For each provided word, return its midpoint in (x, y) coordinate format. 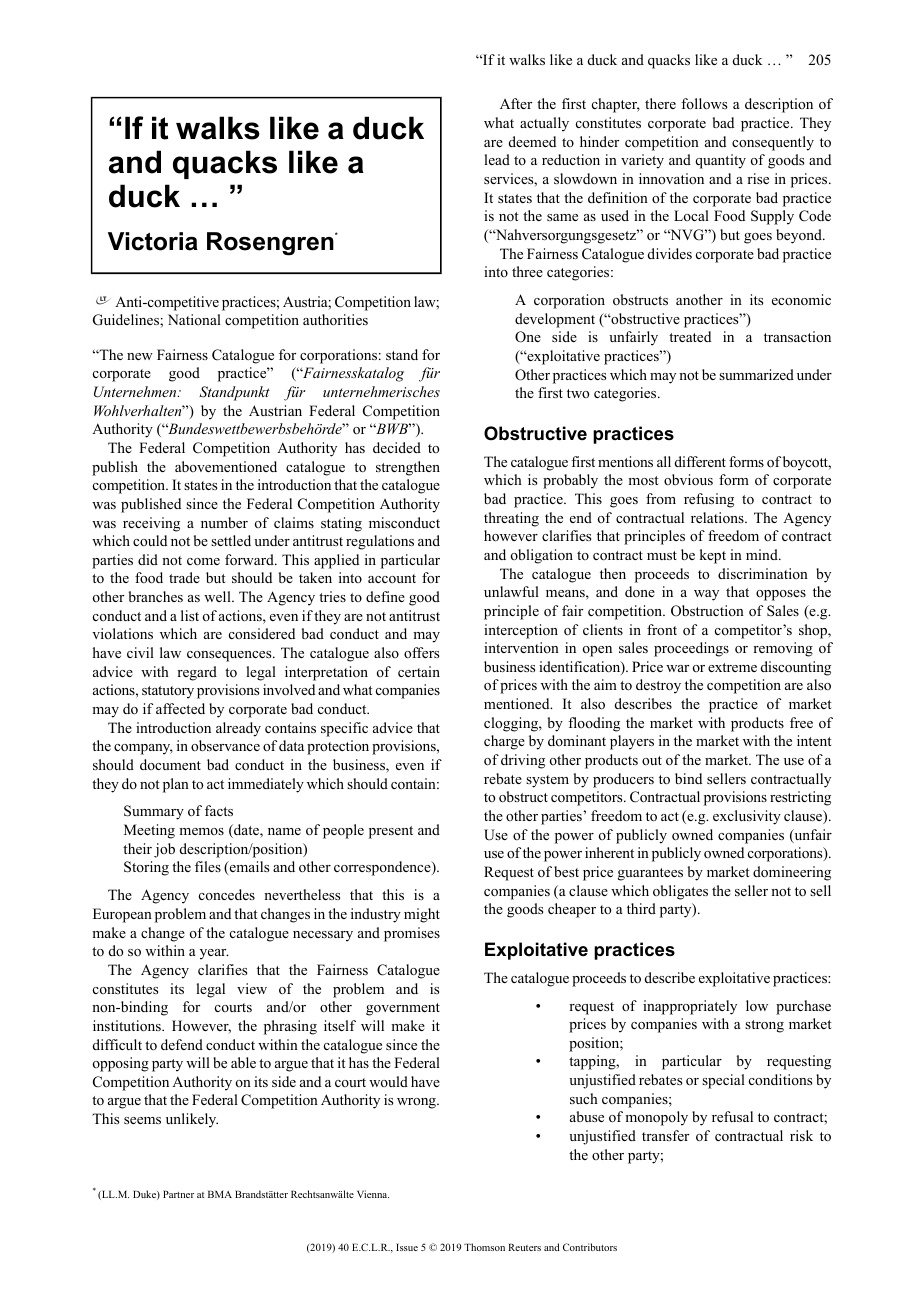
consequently (773, 143)
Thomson (484, 1247)
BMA (220, 1194)
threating (511, 519)
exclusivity (747, 817)
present (391, 832)
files (208, 866)
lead (497, 159)
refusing (709, 500)
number (224, 522)
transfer (665, 1135)
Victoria (153, 241)
